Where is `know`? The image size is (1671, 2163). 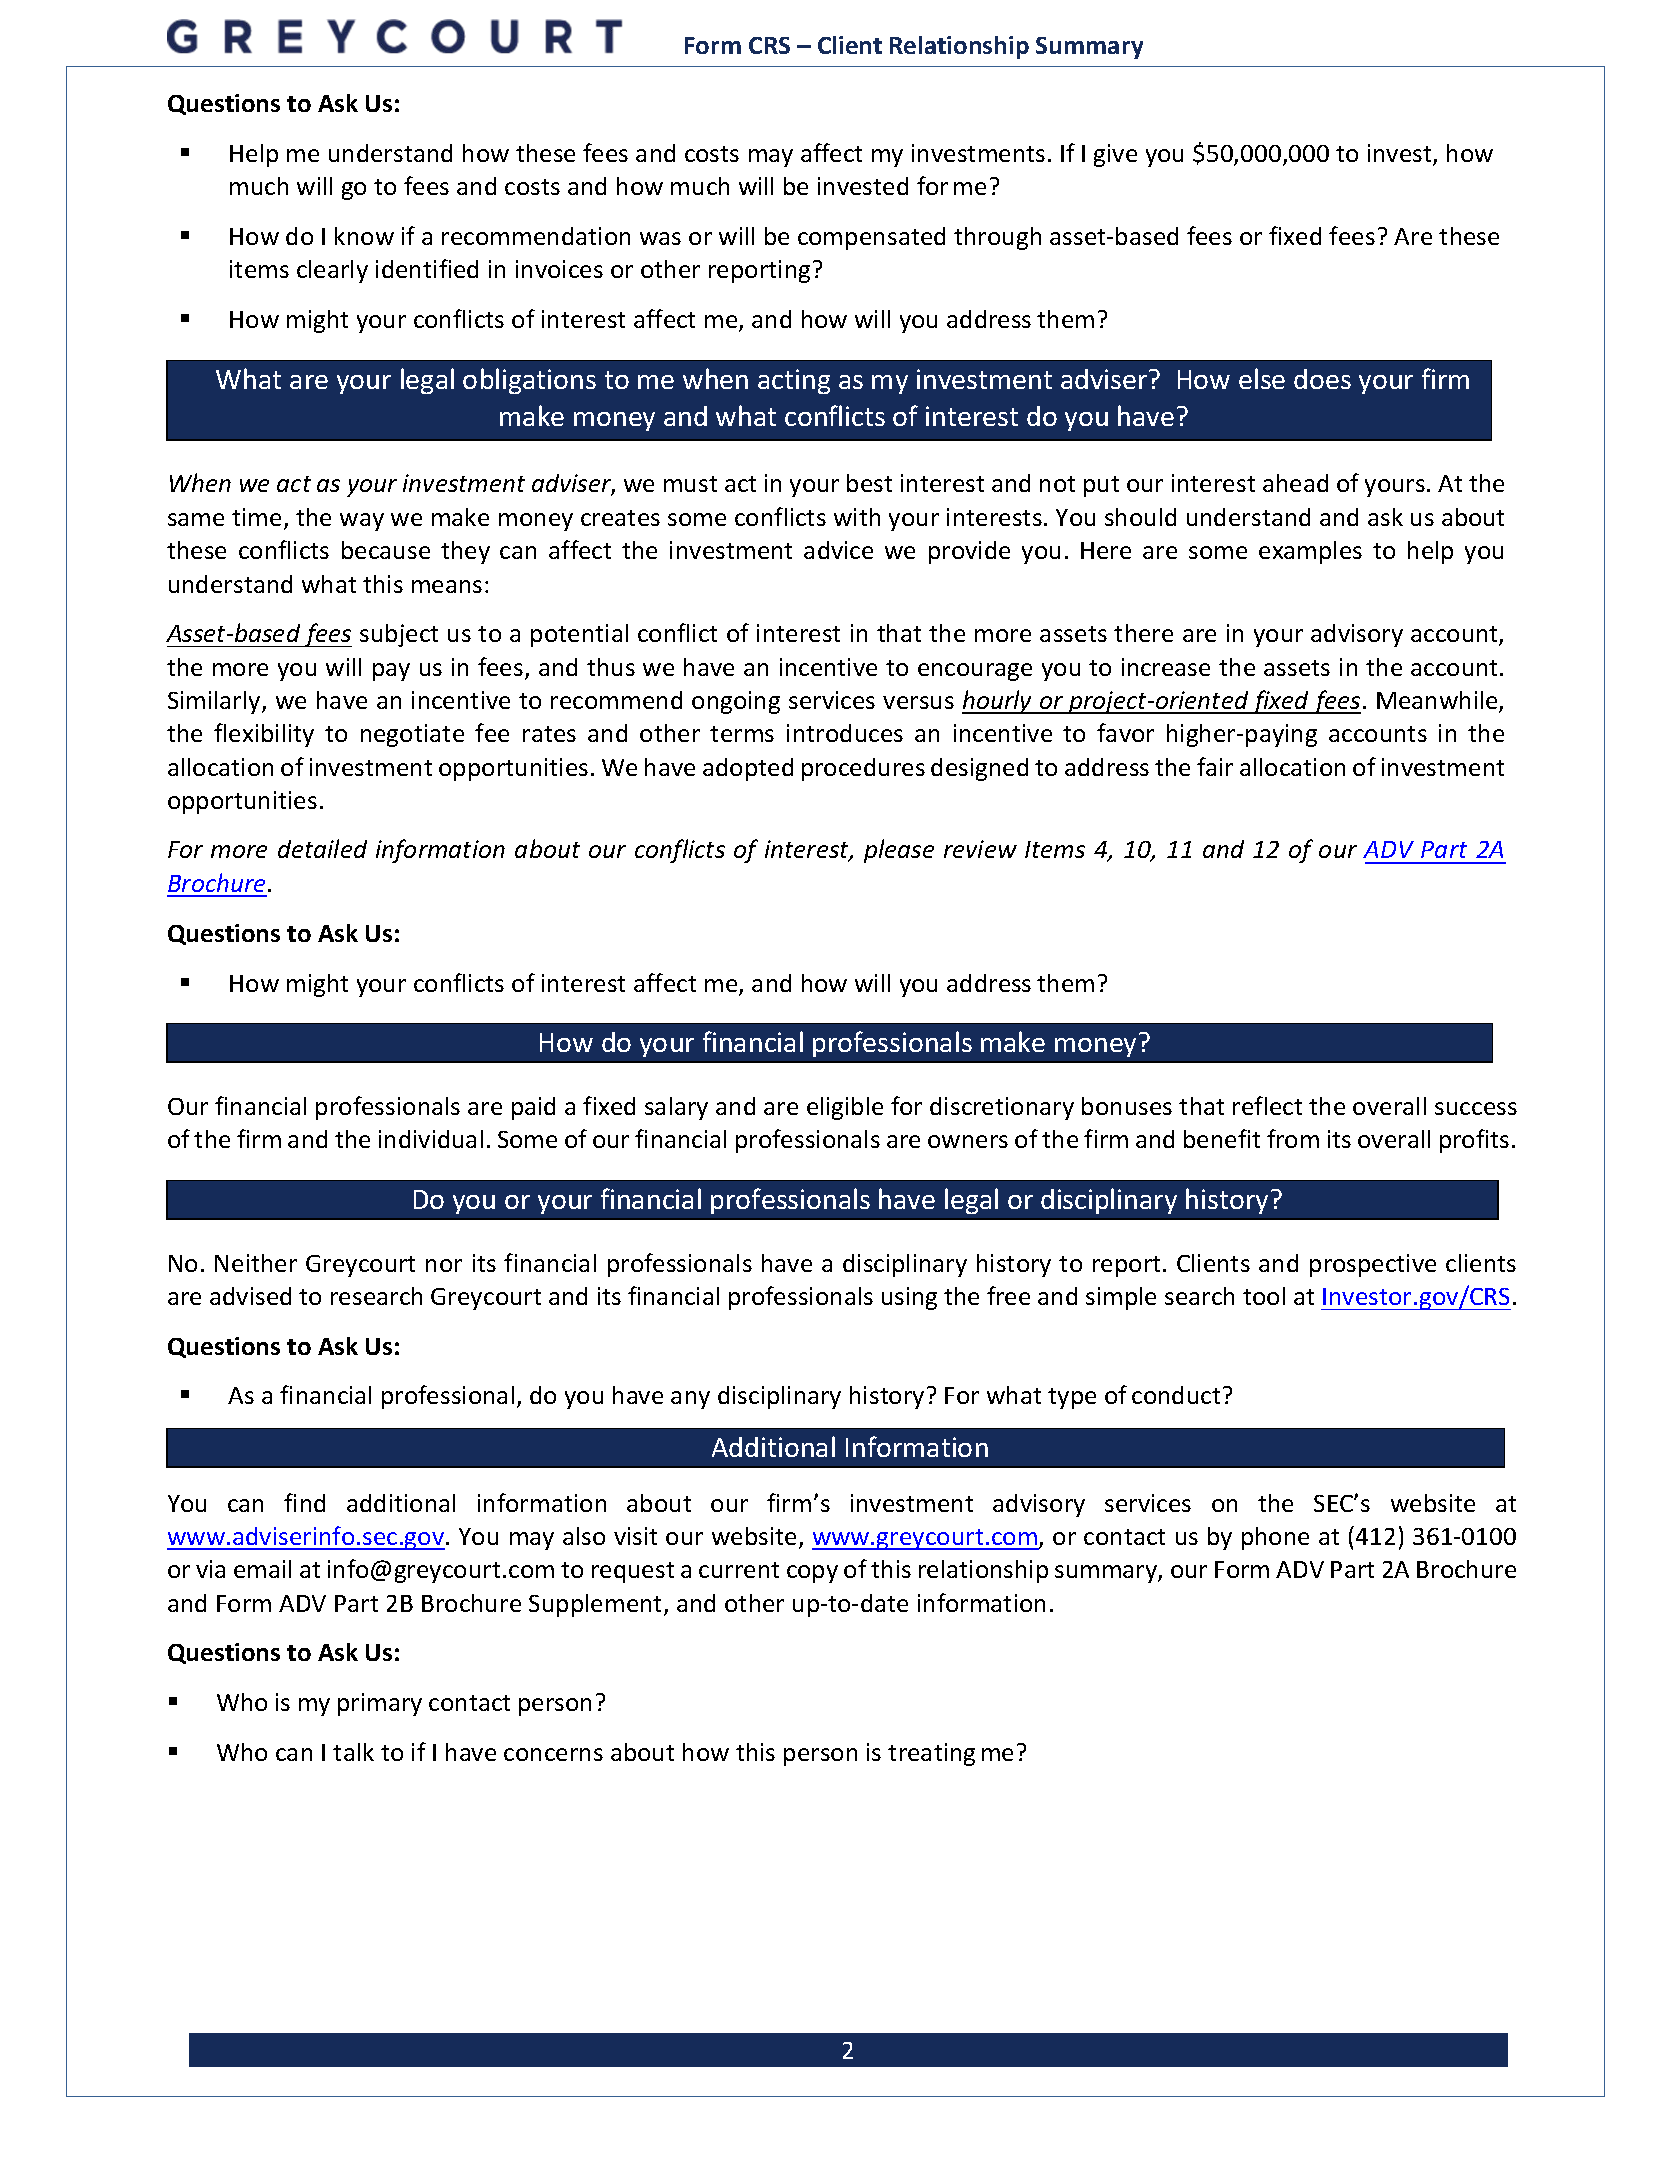 know is located at coordinates (364, 236).
